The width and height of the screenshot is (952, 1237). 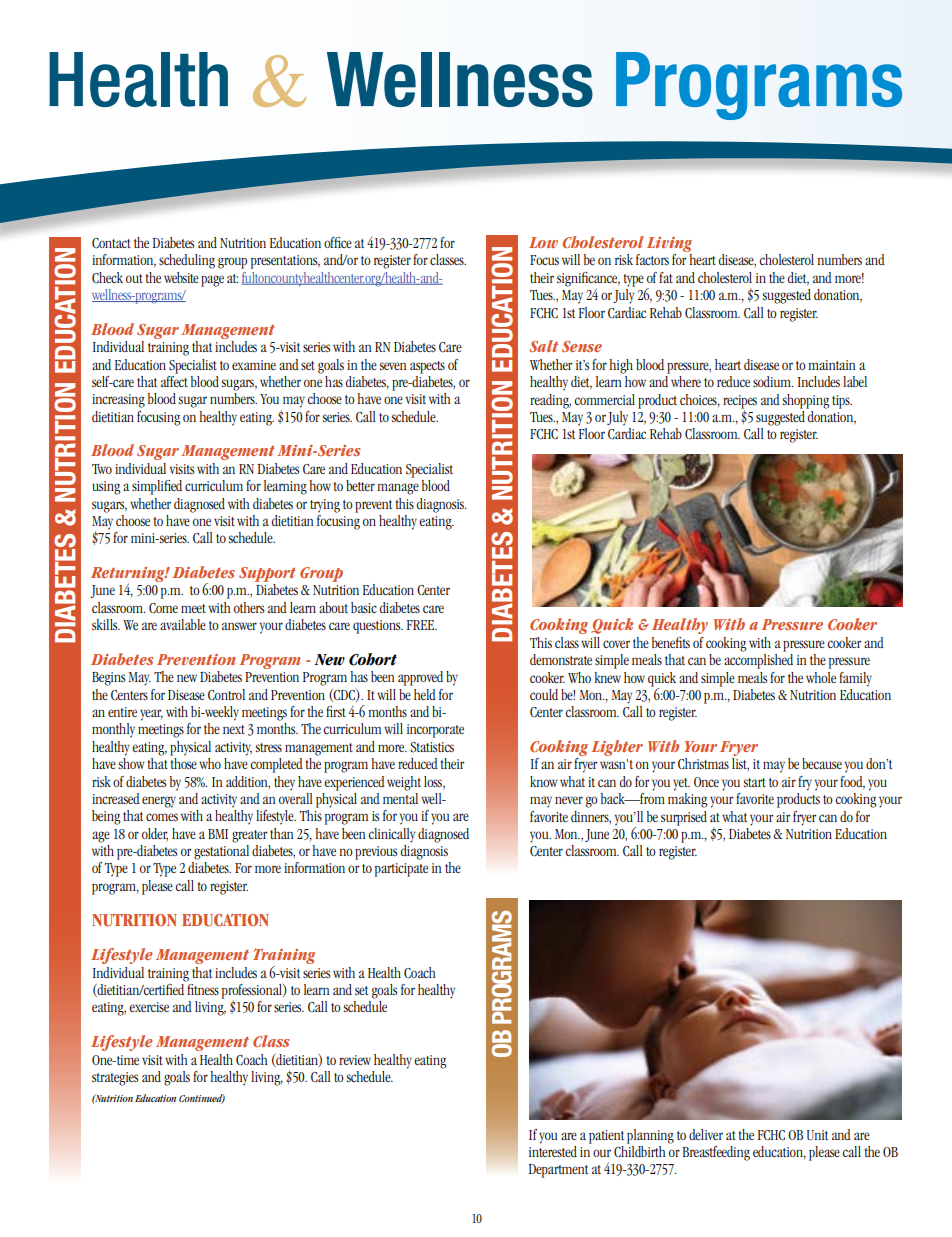 What do you see at coordinates (115, 1079) in the screenshot?
I see `strategies` at bounding box center [115, 1079].
